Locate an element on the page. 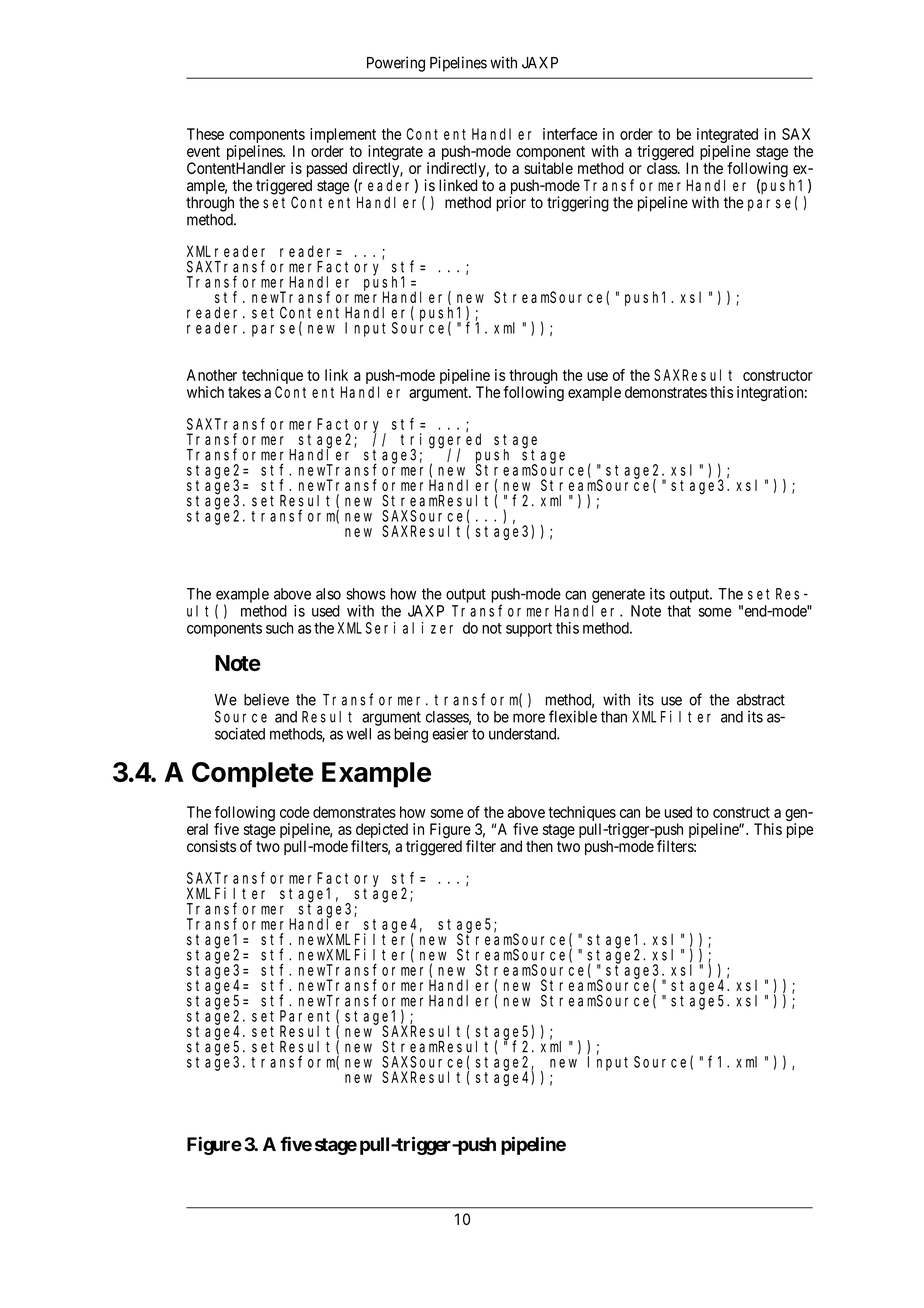 The image size is (924, 1308). generate is located at coordinates (618, 596).
